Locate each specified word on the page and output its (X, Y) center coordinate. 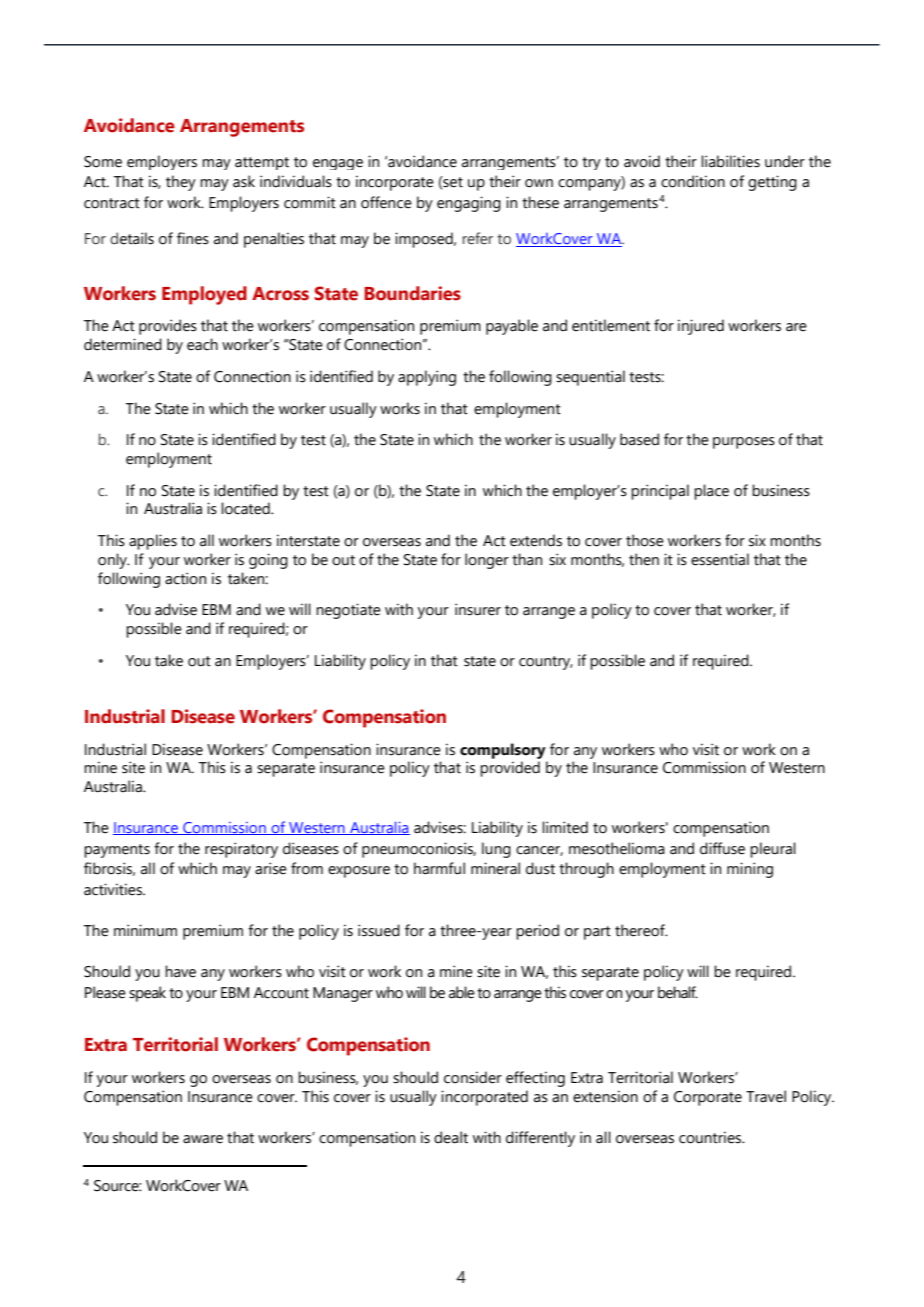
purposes (744, 443)
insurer (478, 609)
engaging (469, 204)
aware (203, 1139)
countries (711, 1137)
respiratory (241, 850)
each (202, 344)
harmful (439, 868)
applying (427, 378)
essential (720, 559)
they (181, 183)
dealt (451, 1137)
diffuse (722, 848)
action (185, 578)
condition (693, 181)
